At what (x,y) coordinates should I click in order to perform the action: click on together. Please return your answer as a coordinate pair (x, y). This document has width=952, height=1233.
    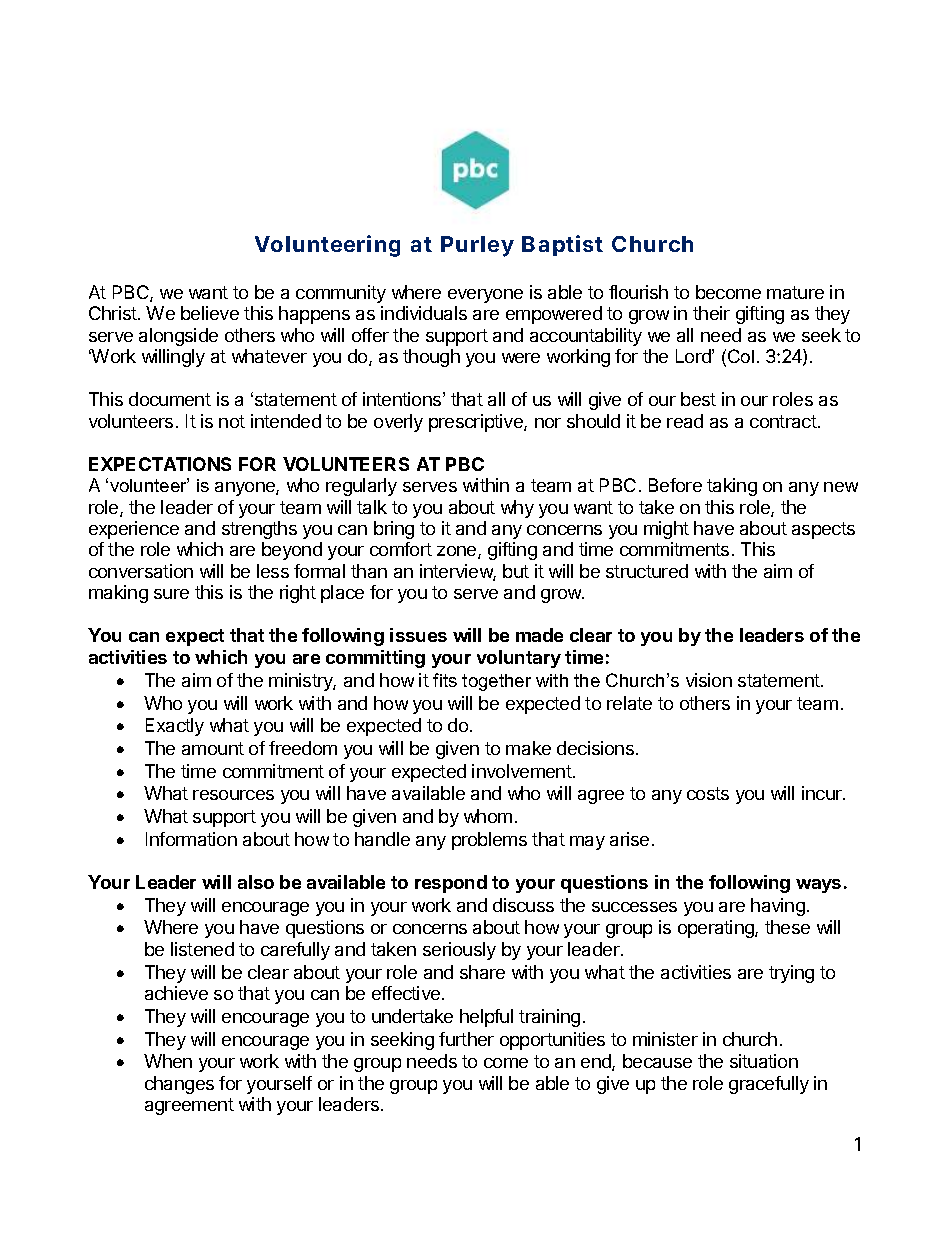
    Looking at the image, I should click on (496, 682).
